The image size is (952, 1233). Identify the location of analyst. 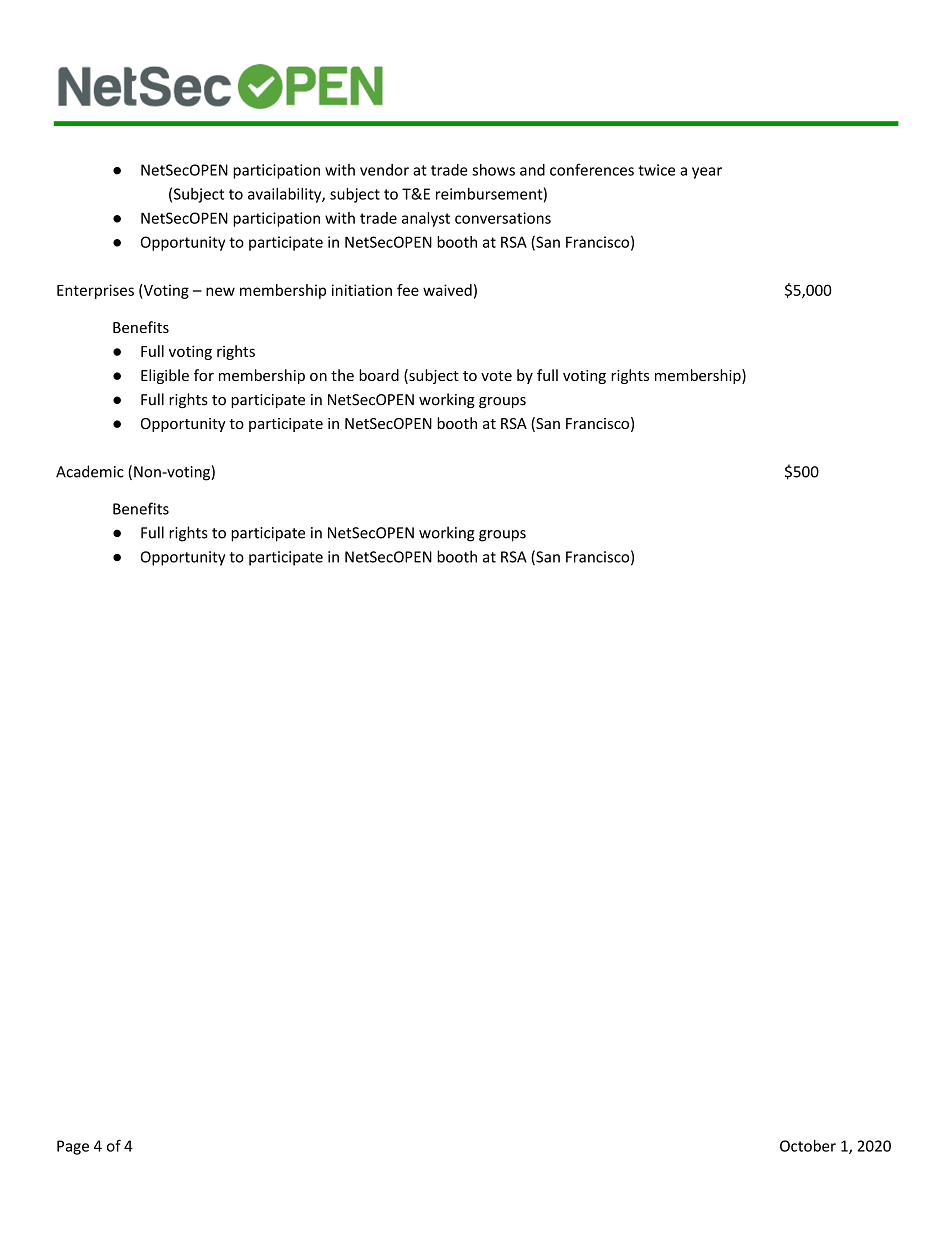
(426, 219).
